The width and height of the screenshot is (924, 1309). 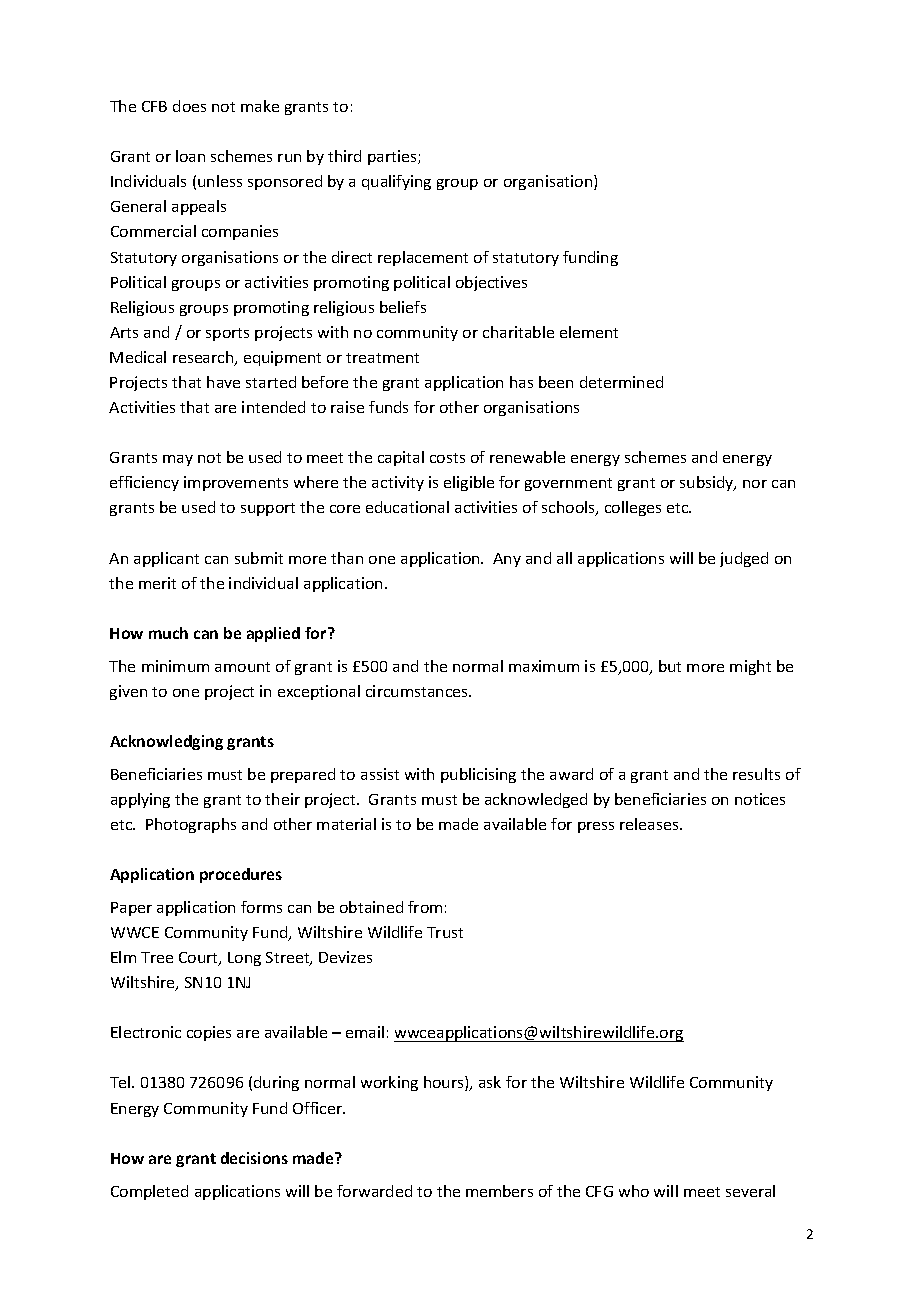 I want to click on decisions, so click(x=254, y=1158).
